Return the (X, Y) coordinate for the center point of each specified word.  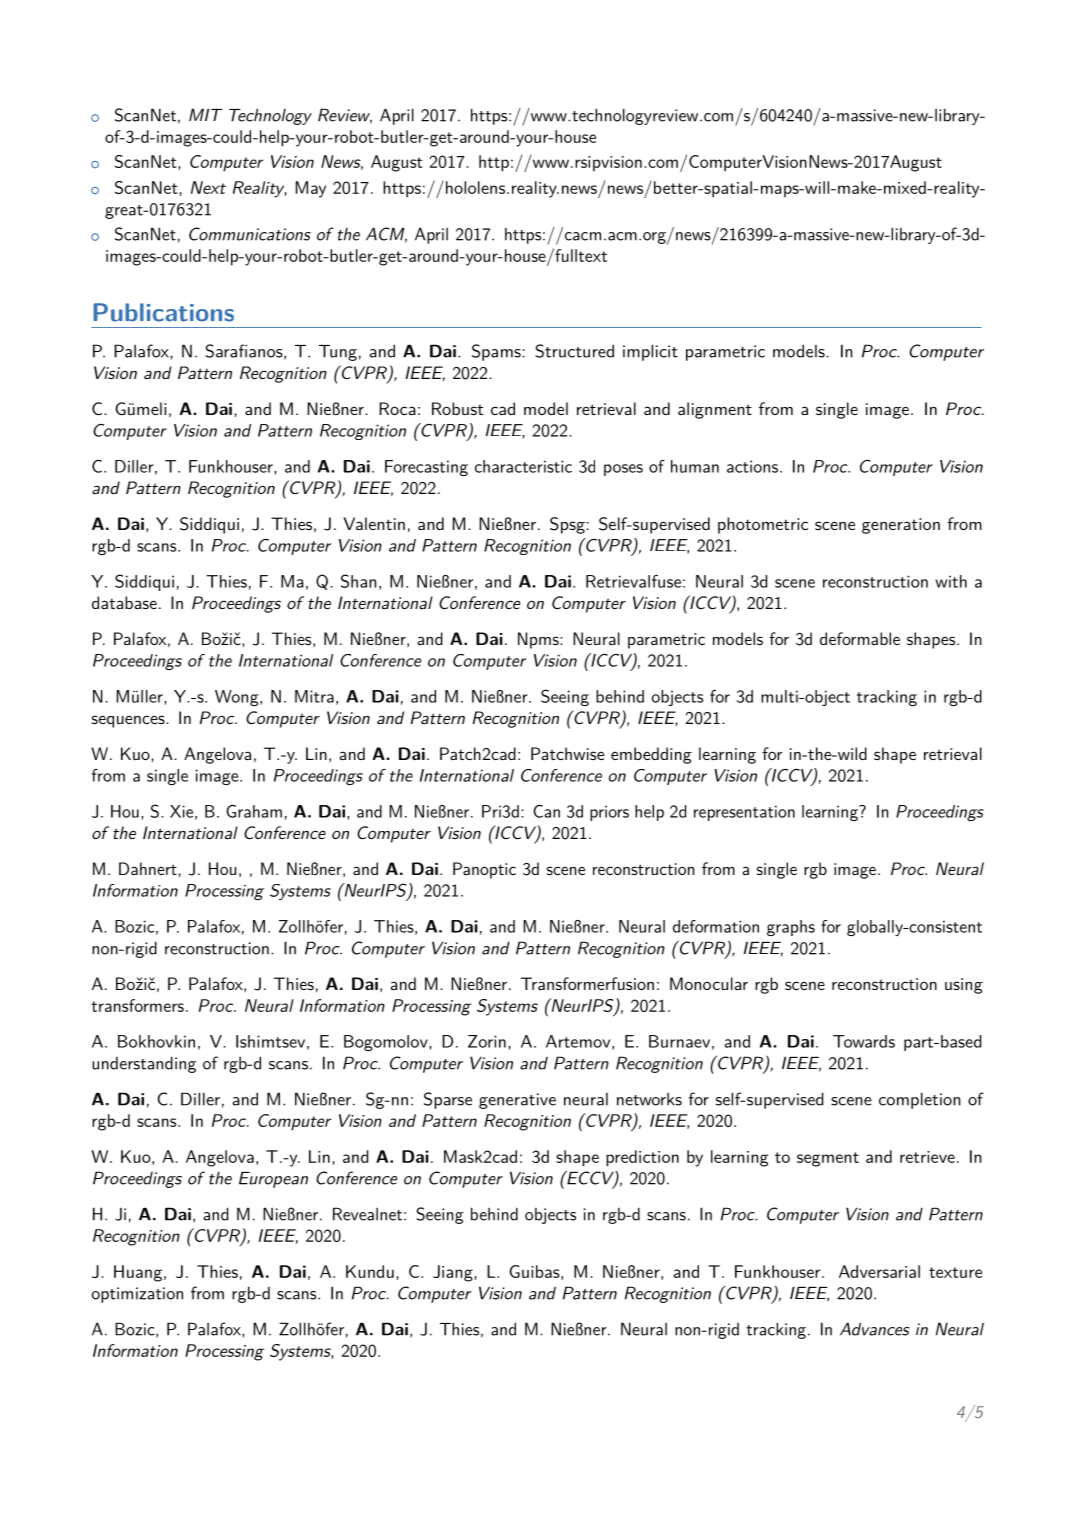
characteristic (523, 466)
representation (744, 813)
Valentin (374, 523)
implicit (650, 352)
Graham (254, 811)
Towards (864, 1041)
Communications (250, 234)
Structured (574, 351)
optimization (137, 1295)
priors (609, 813)
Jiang (453, 1273)
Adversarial (879, 1271)
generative (517, 1101)
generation (901, 526)
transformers (137, 1005)
